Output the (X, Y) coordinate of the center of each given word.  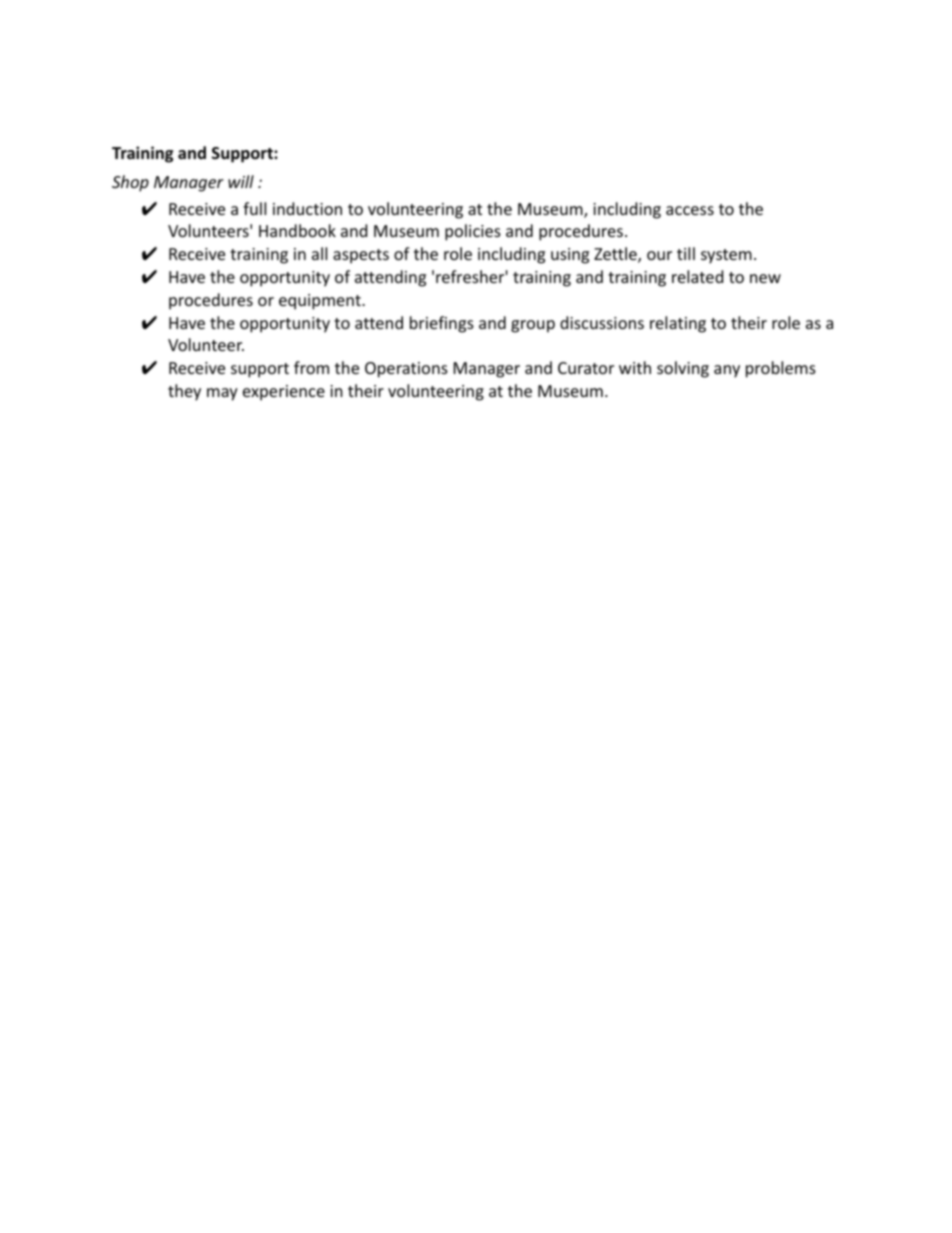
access (690, 210)
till (686, 253)
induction (307, 208)
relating (678, 324)
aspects (361, 256)
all (319, 253)
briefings (442, 324)
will (241, 181)
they (184, 392)
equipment (321, 302)
